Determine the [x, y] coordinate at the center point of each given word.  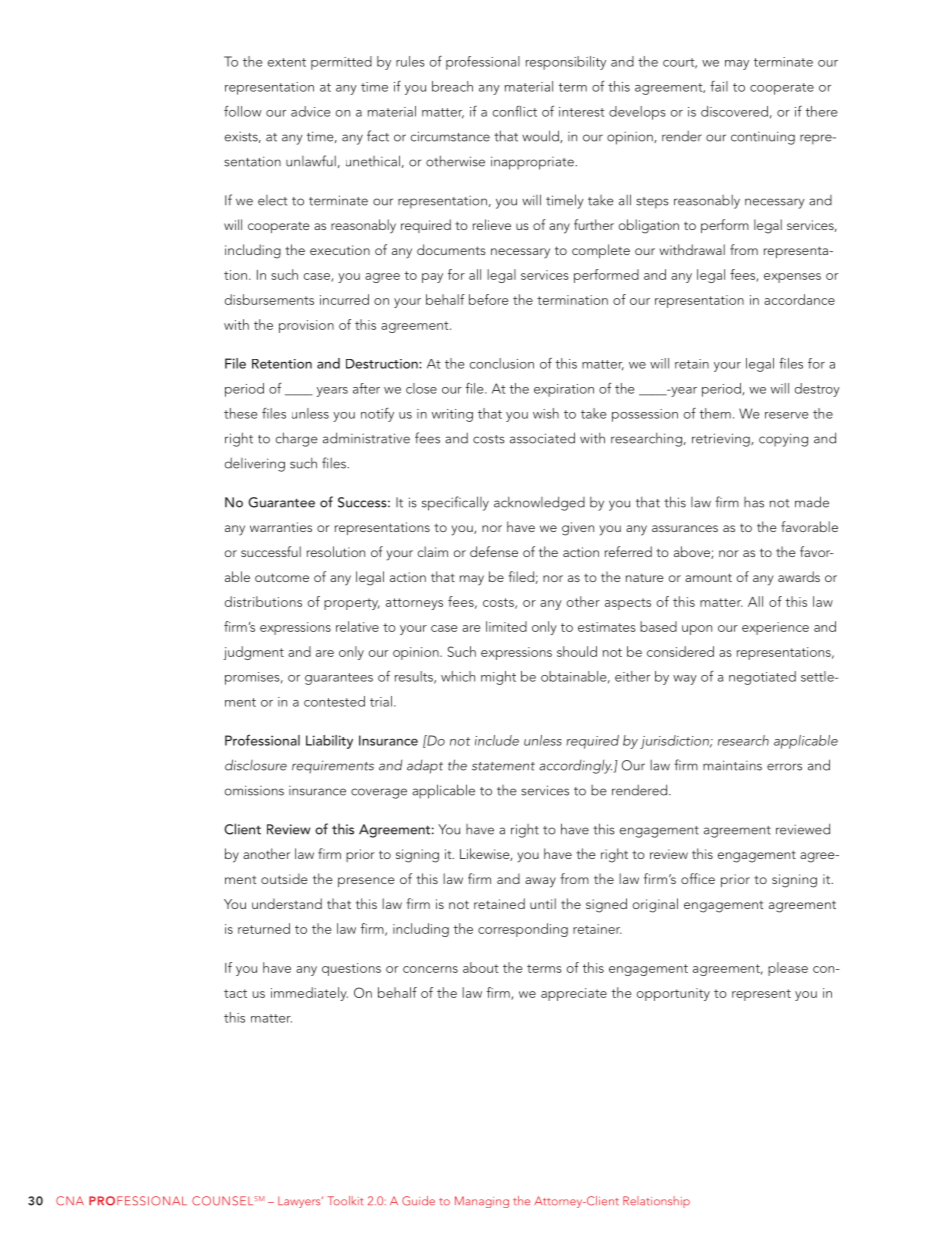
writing [452, 415]
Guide [418, 1201]
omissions [254, 790]
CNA [70, 1201]
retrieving [722, 440]
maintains [732, 765]
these [240, 413]
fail [719, 86]
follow [243, 111]
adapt [425, 767]
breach [452, 86]
